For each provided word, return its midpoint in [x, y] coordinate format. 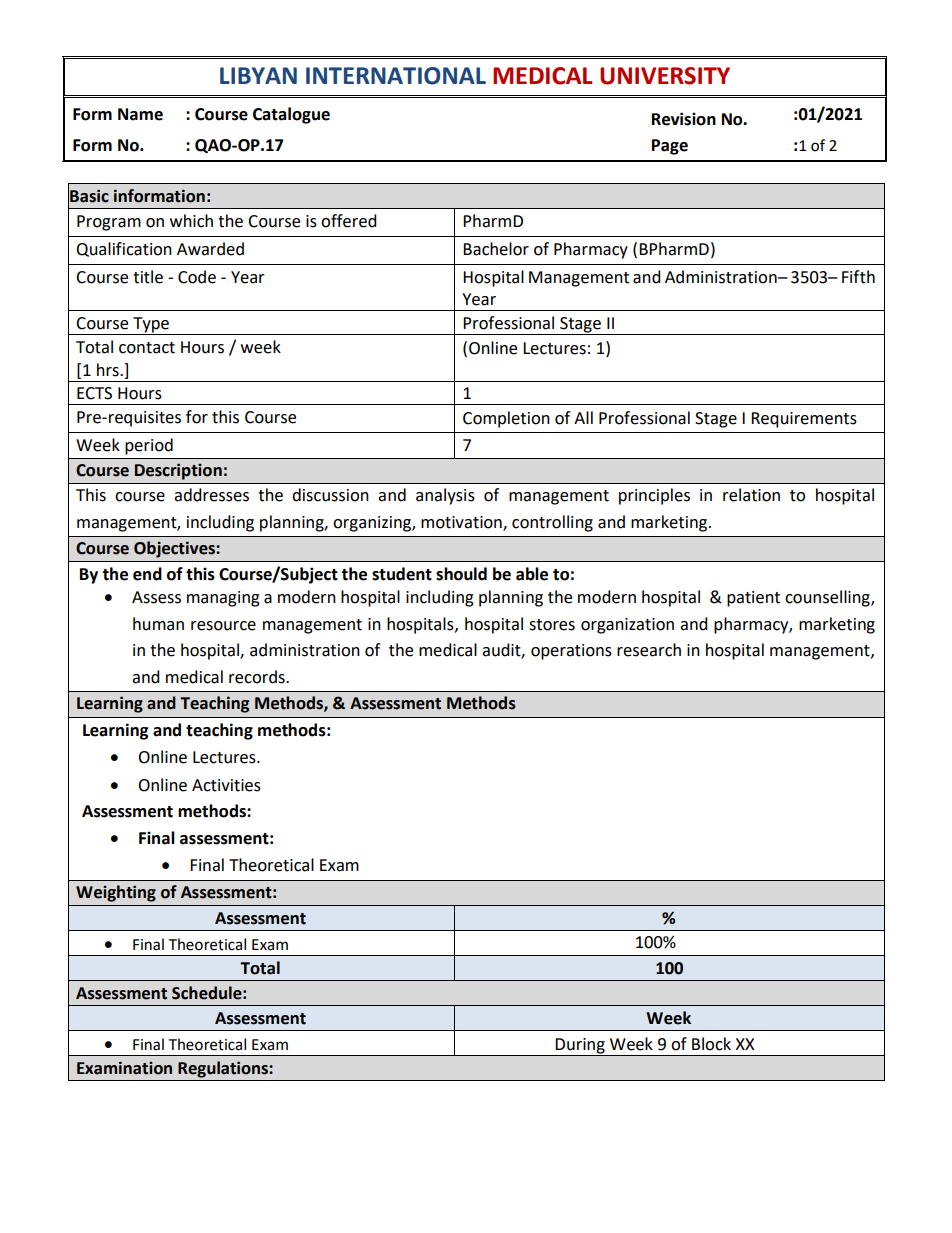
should [461, 574]
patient [753, 599]
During [580, 1046]
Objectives [175, 549]
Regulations [224, 1069]
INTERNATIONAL [396, 76]
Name [140, 114]
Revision [684, 119]
